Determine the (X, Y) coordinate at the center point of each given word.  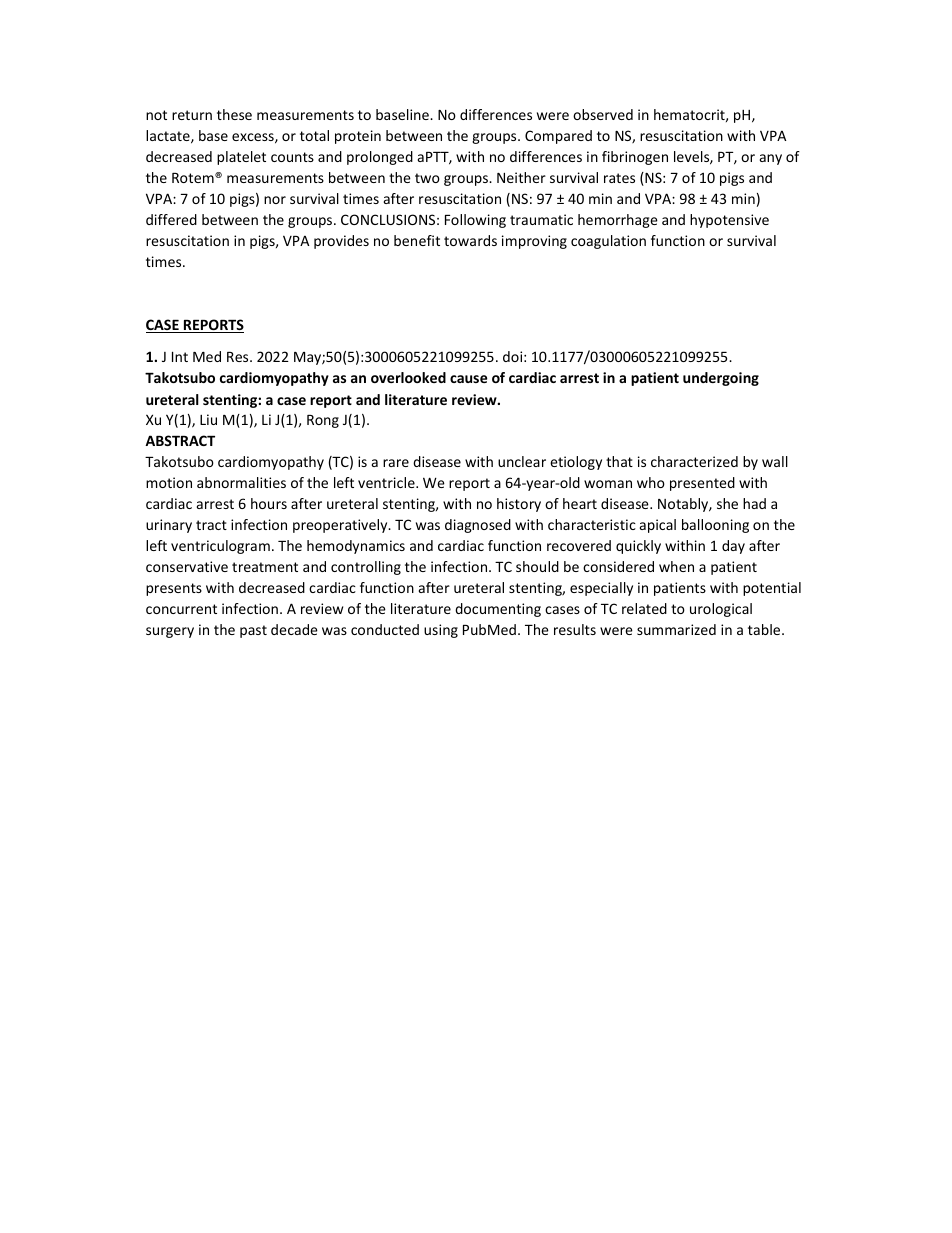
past (253, 631)
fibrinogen (635, 158)
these (234, 114)
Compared (558, 137)
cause (468, 379)
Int (180, 356)
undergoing (721, 379)
